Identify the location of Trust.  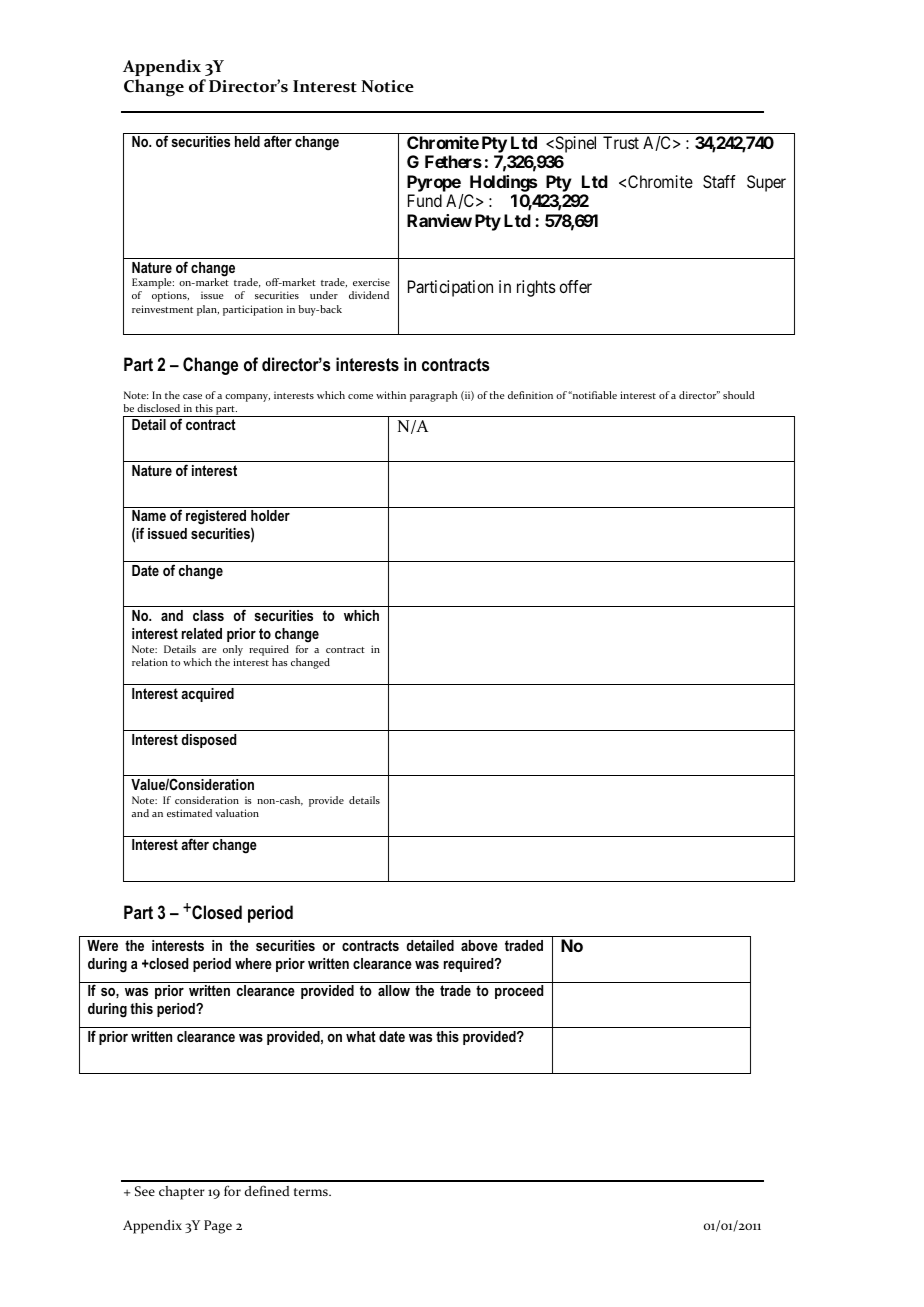
(621, 142).
